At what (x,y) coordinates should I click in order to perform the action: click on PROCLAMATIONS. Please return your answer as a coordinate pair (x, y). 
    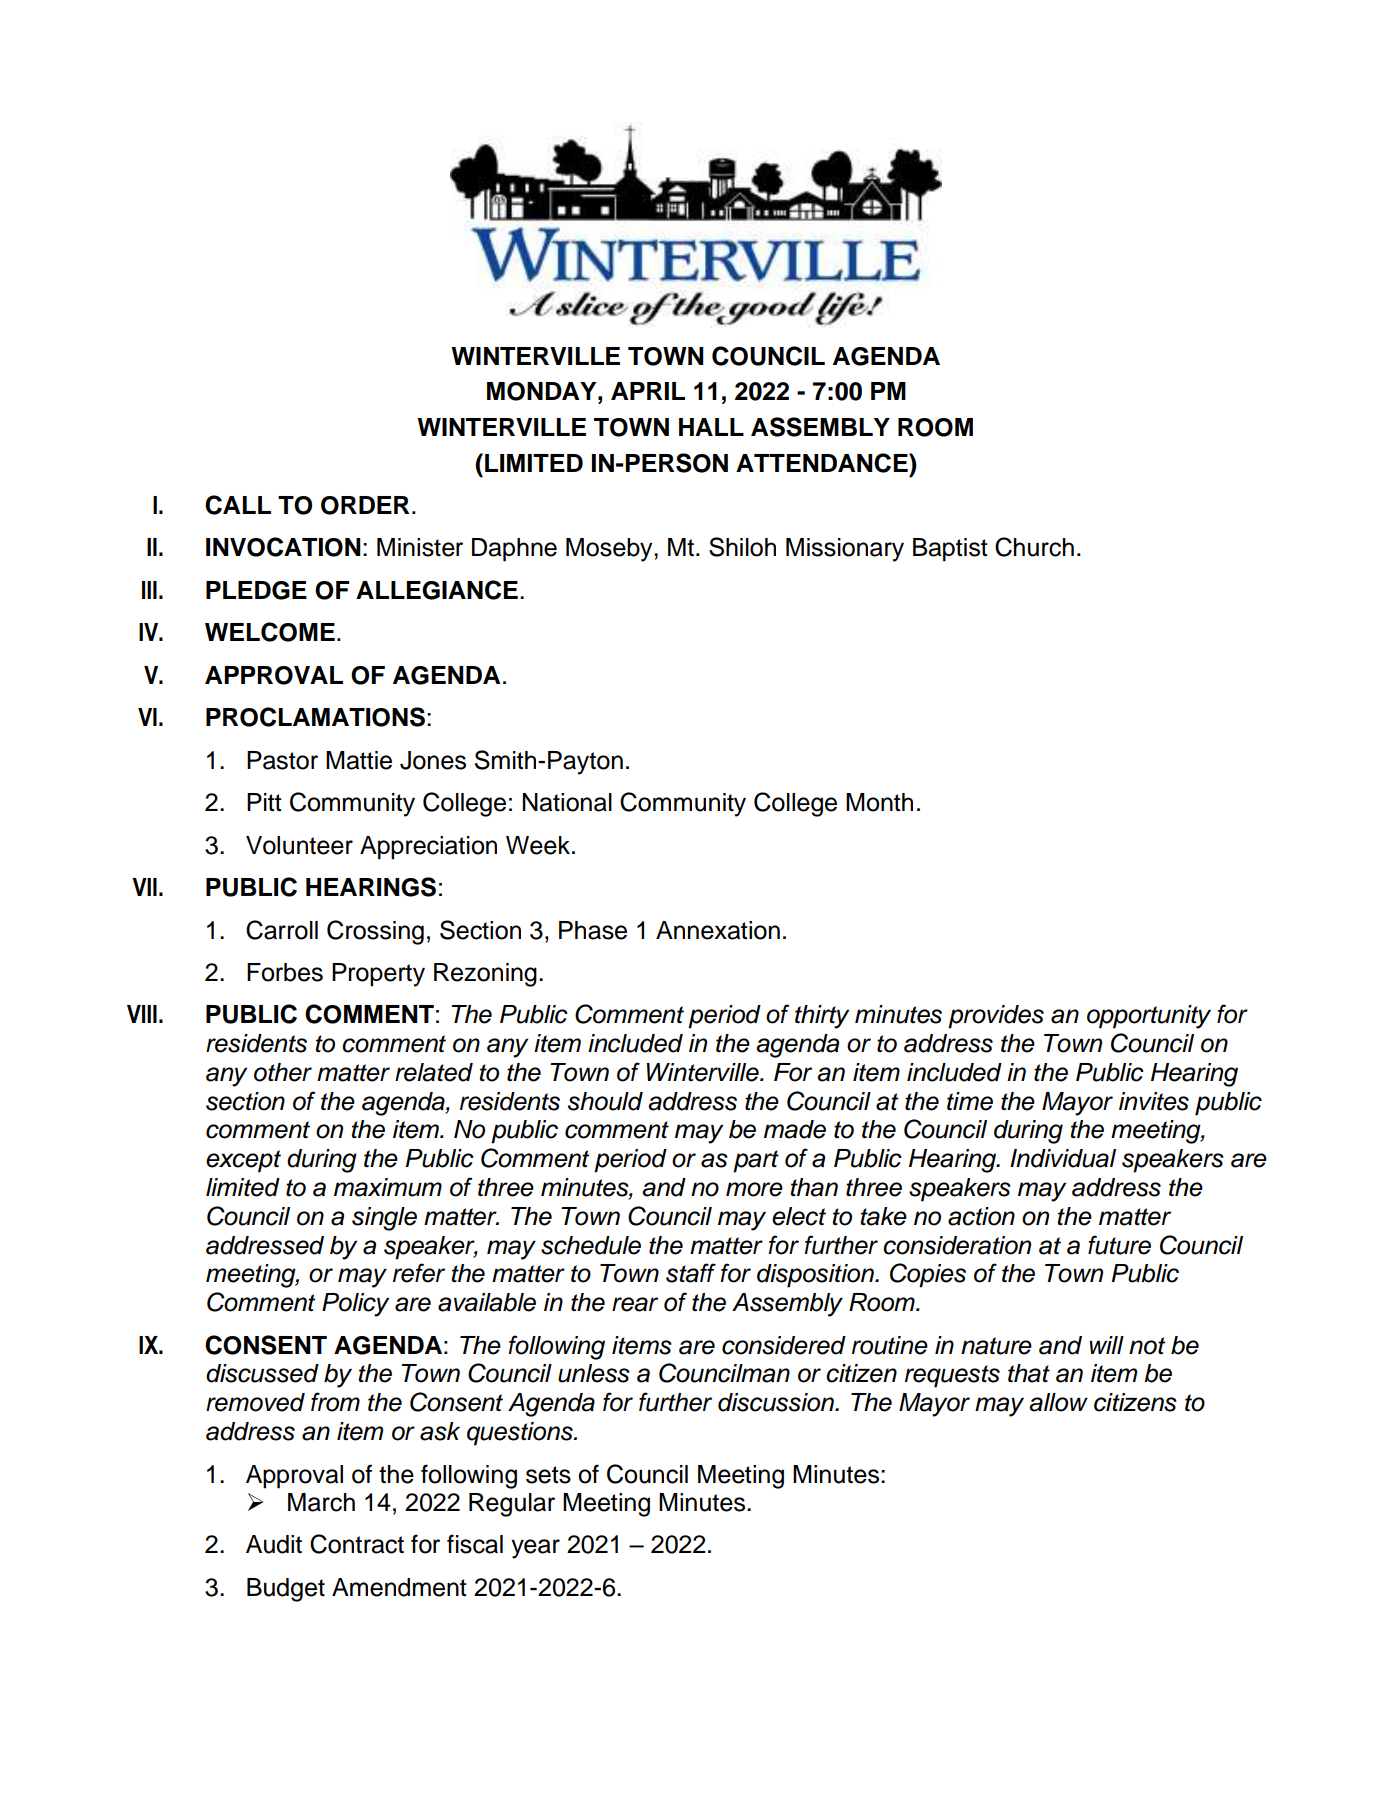
    Looking at the image, I should click on (315, 717).
